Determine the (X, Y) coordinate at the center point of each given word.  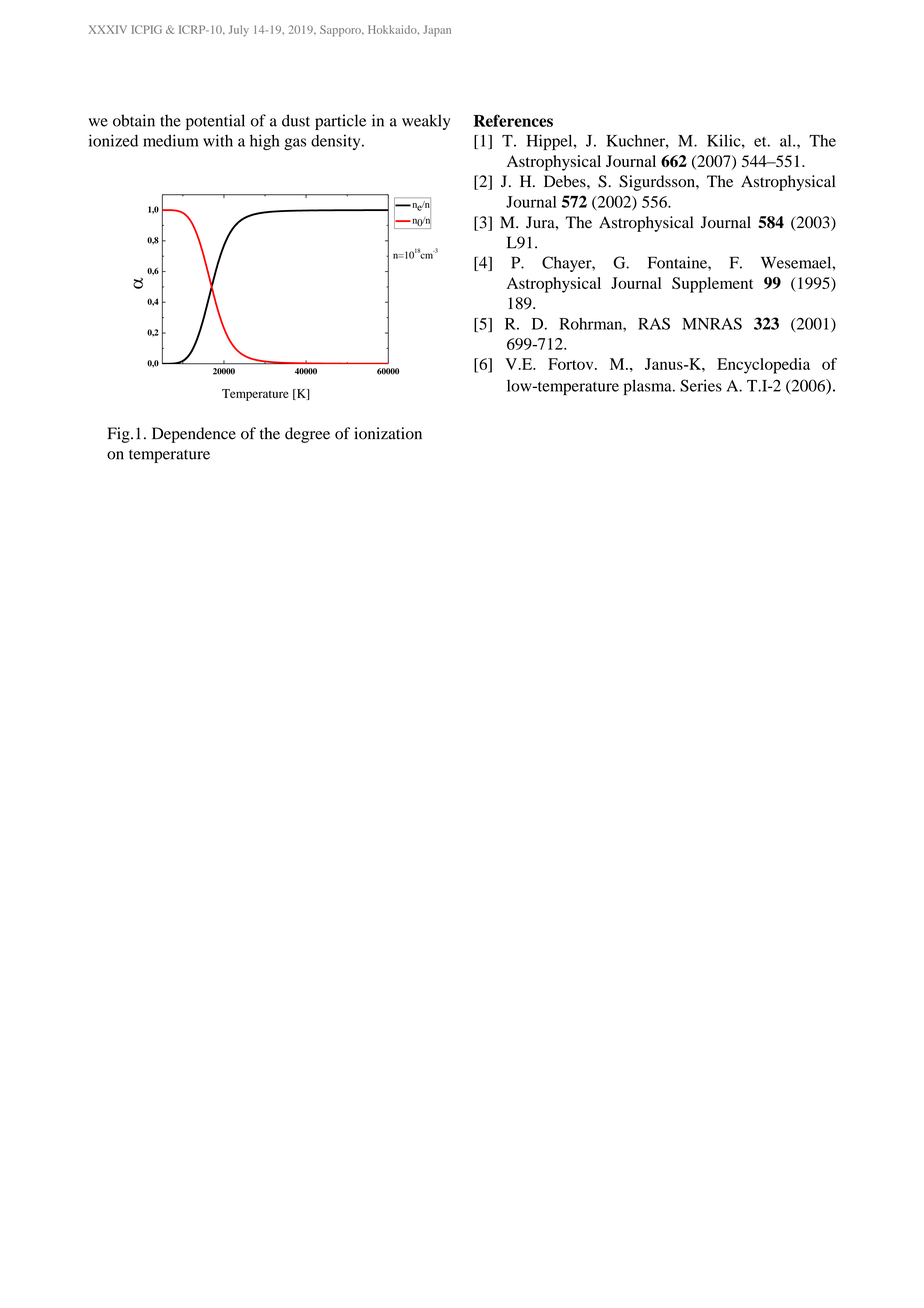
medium (171, 140)
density (337, 142)
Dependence (194, 435)
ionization (388, 433)
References (513, 120)
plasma (648, 387)
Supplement (712, 285)
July (239, 31)
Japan (437, 31)
